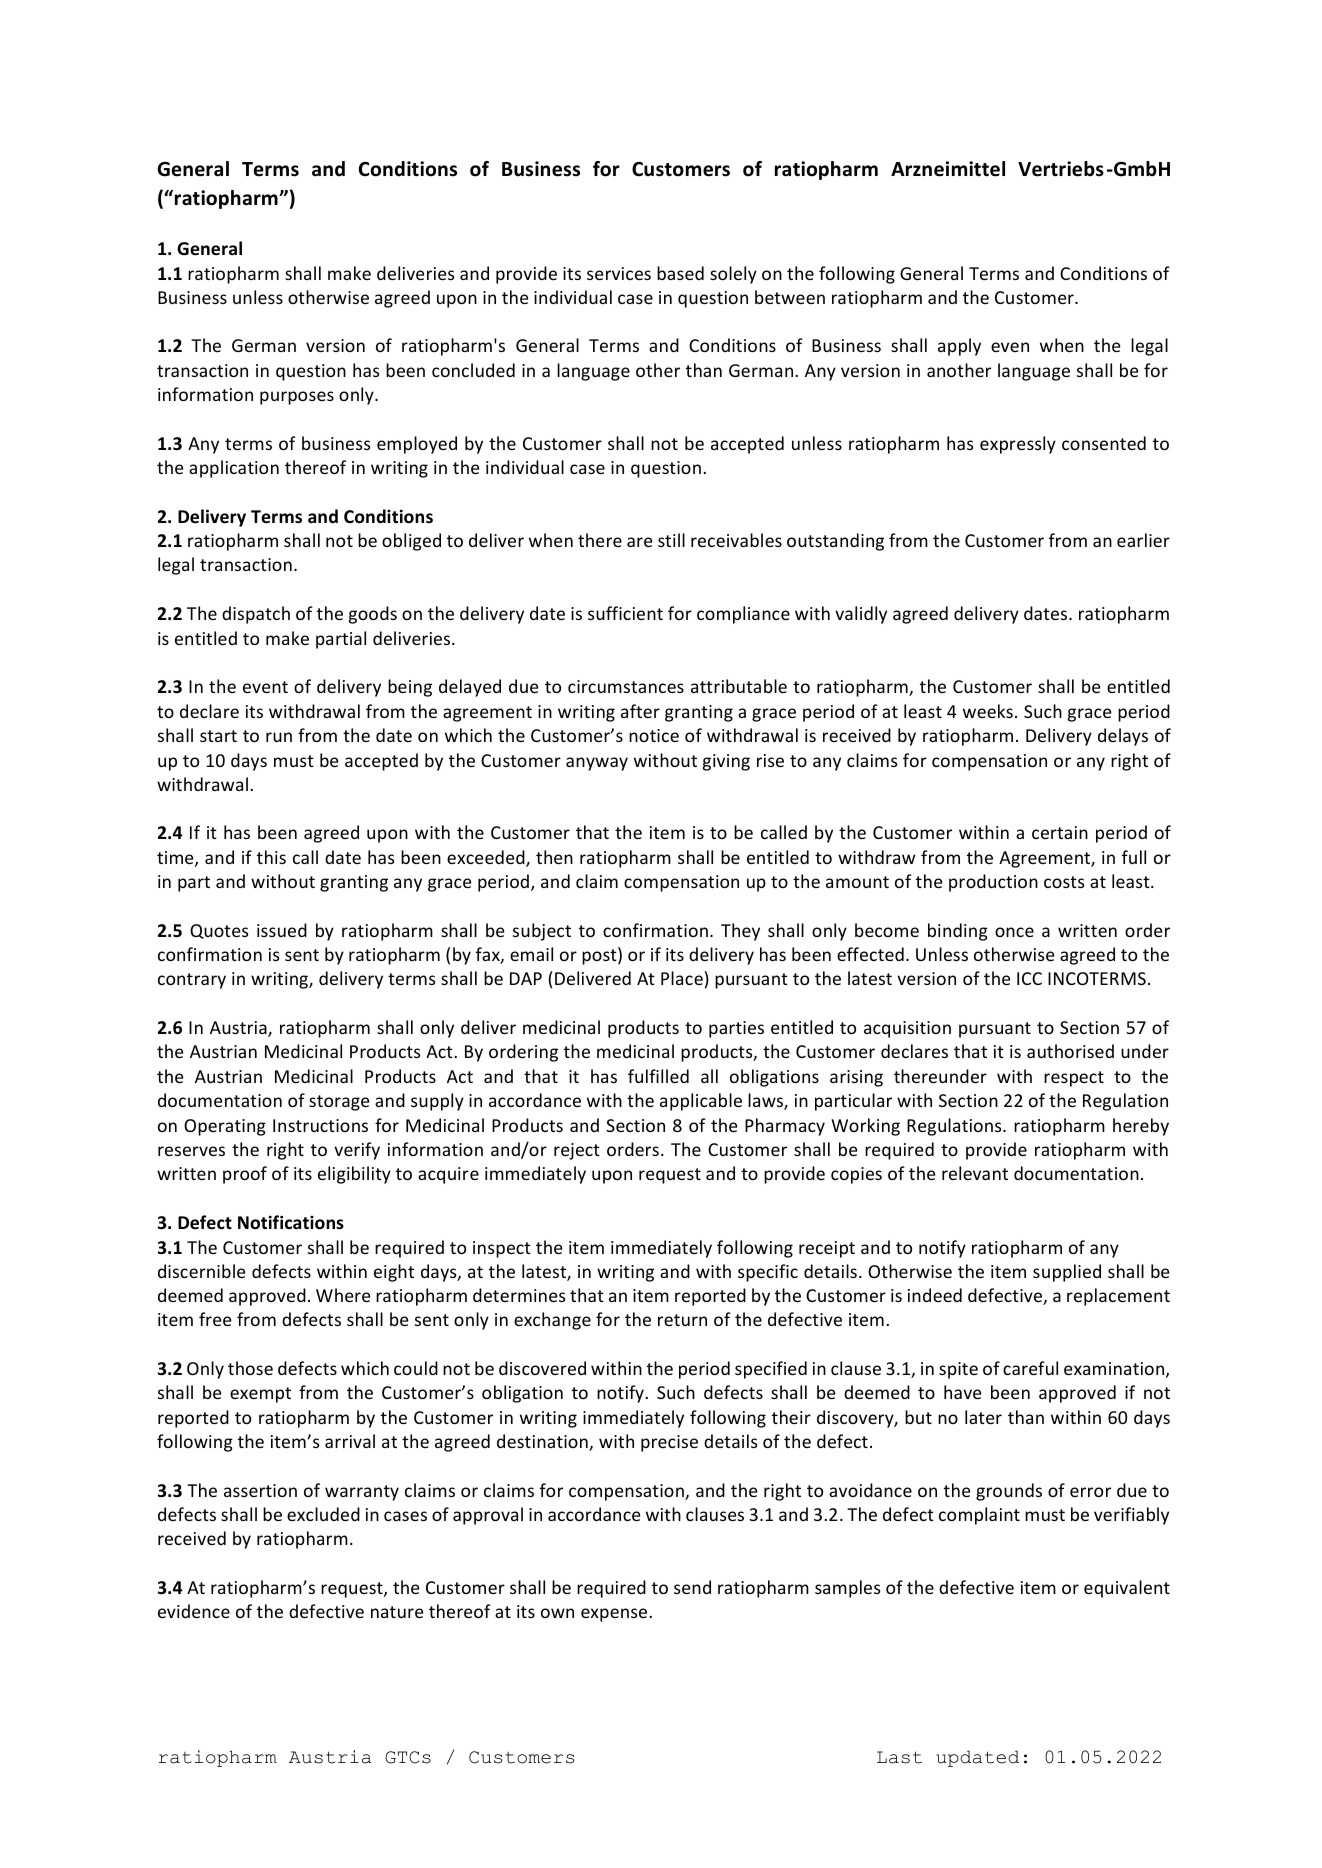 The image size is (1322, 1868). What do you see at coordinates (899, 1757) in the image?
I see `Last` at bounding box center [899, 1757].
